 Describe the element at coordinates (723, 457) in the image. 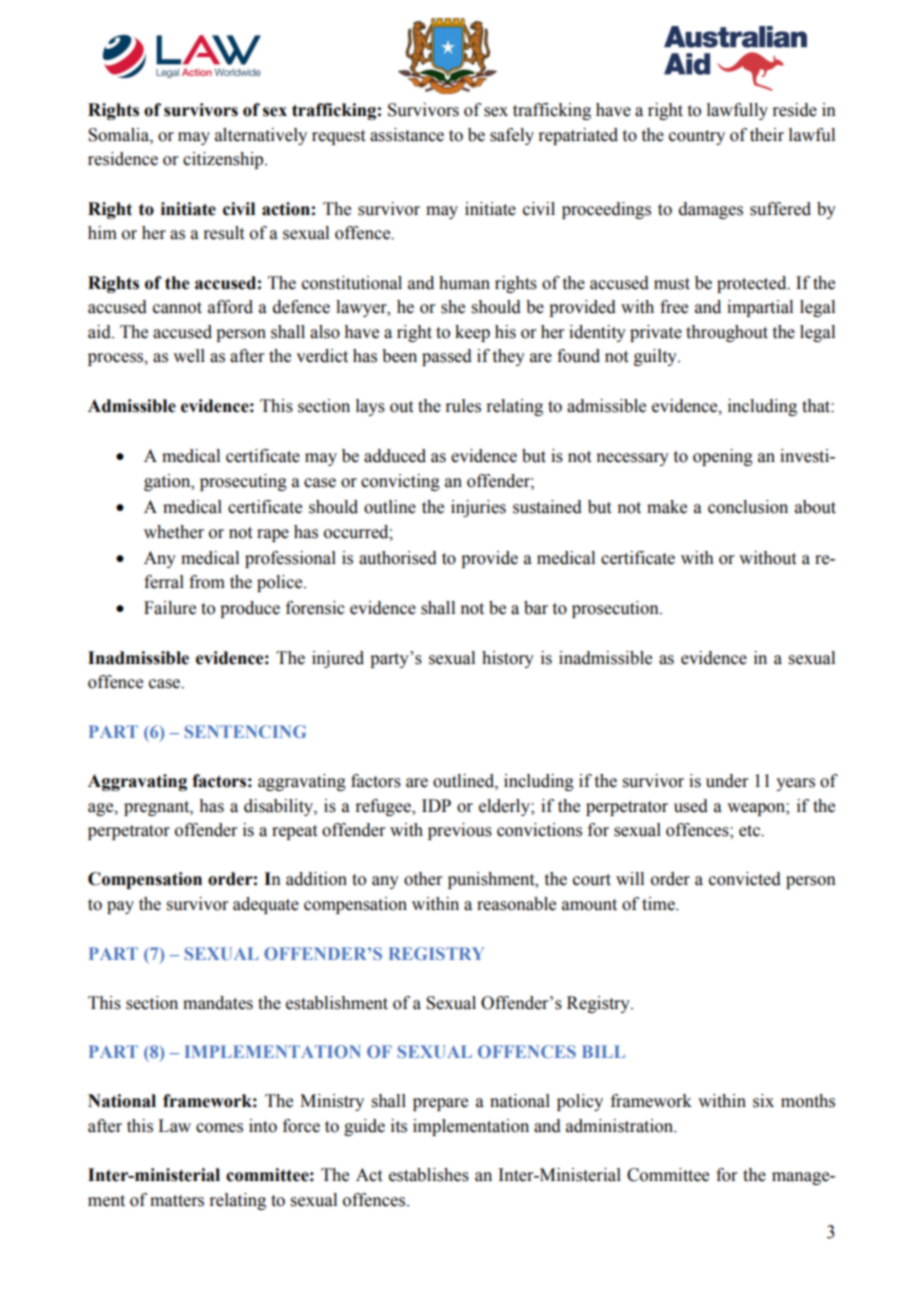

I see `opening` at that location.
